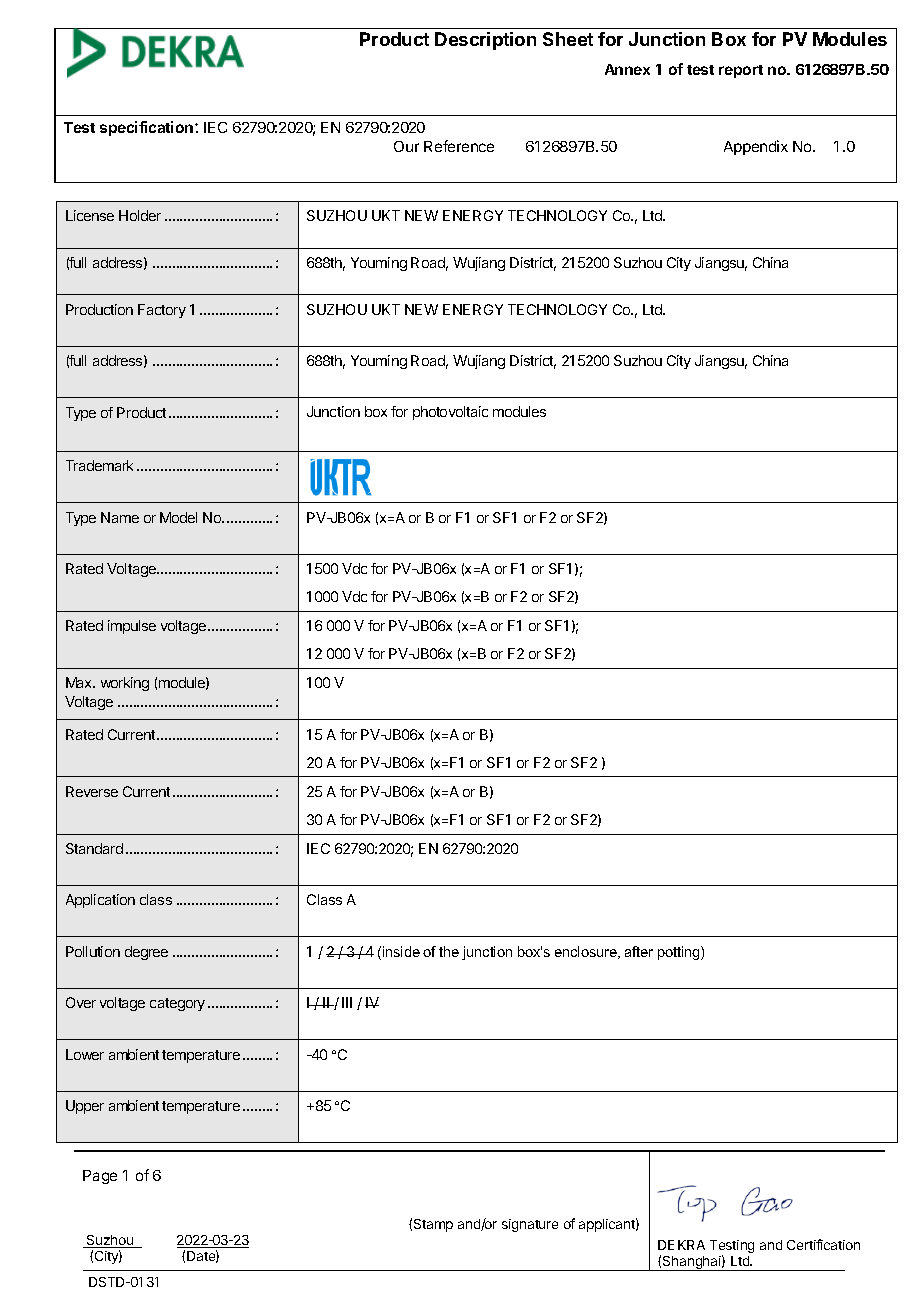 The width and height of the page is (924, 1308). Describe the element at coordinates (450, 413) in the page. I see `photovoltaic` at that location.
